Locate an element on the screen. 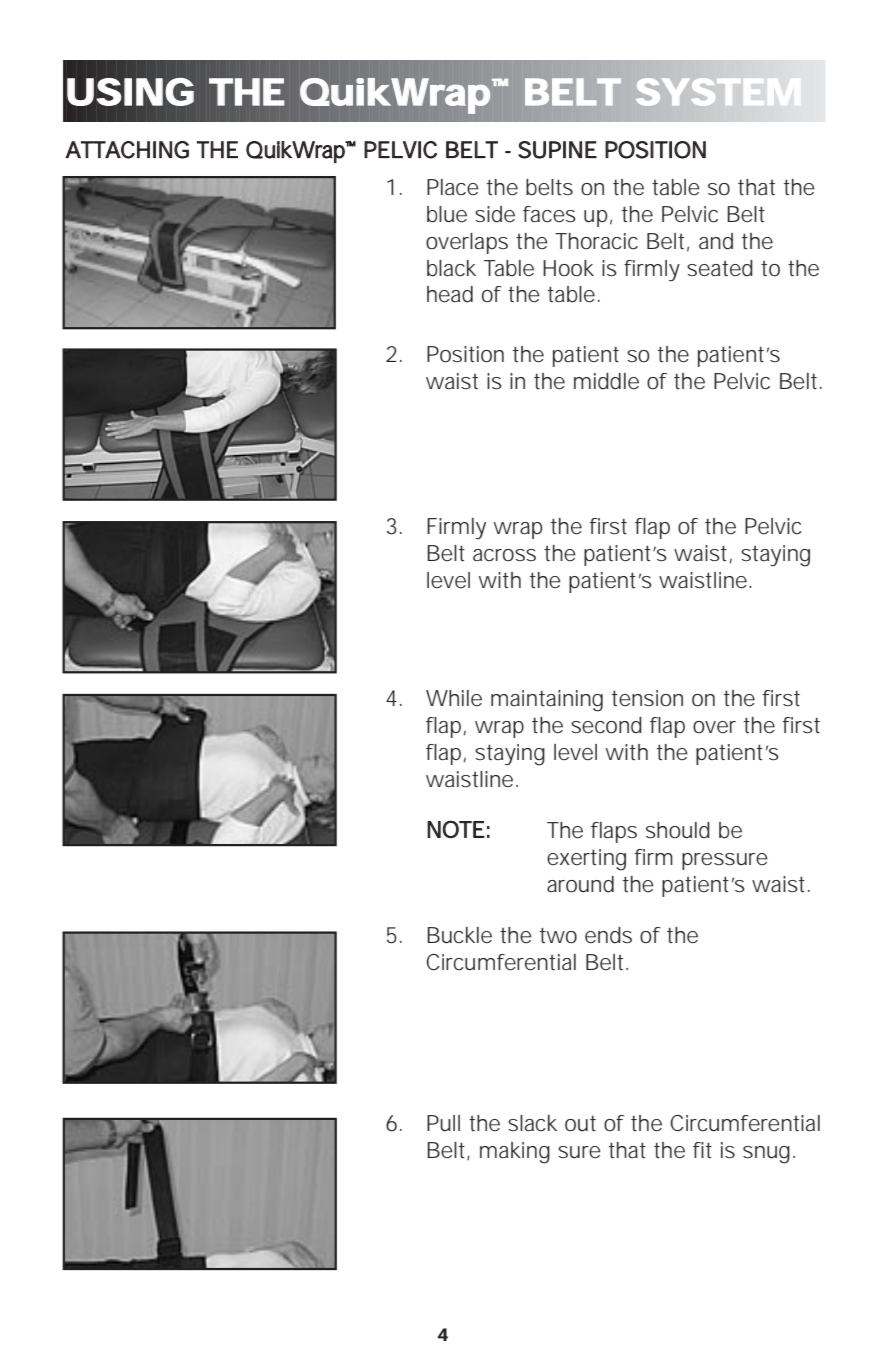 Image resolution: width=887 pixels, height=1372 pixels. While is located at coordinates (454, 698).
